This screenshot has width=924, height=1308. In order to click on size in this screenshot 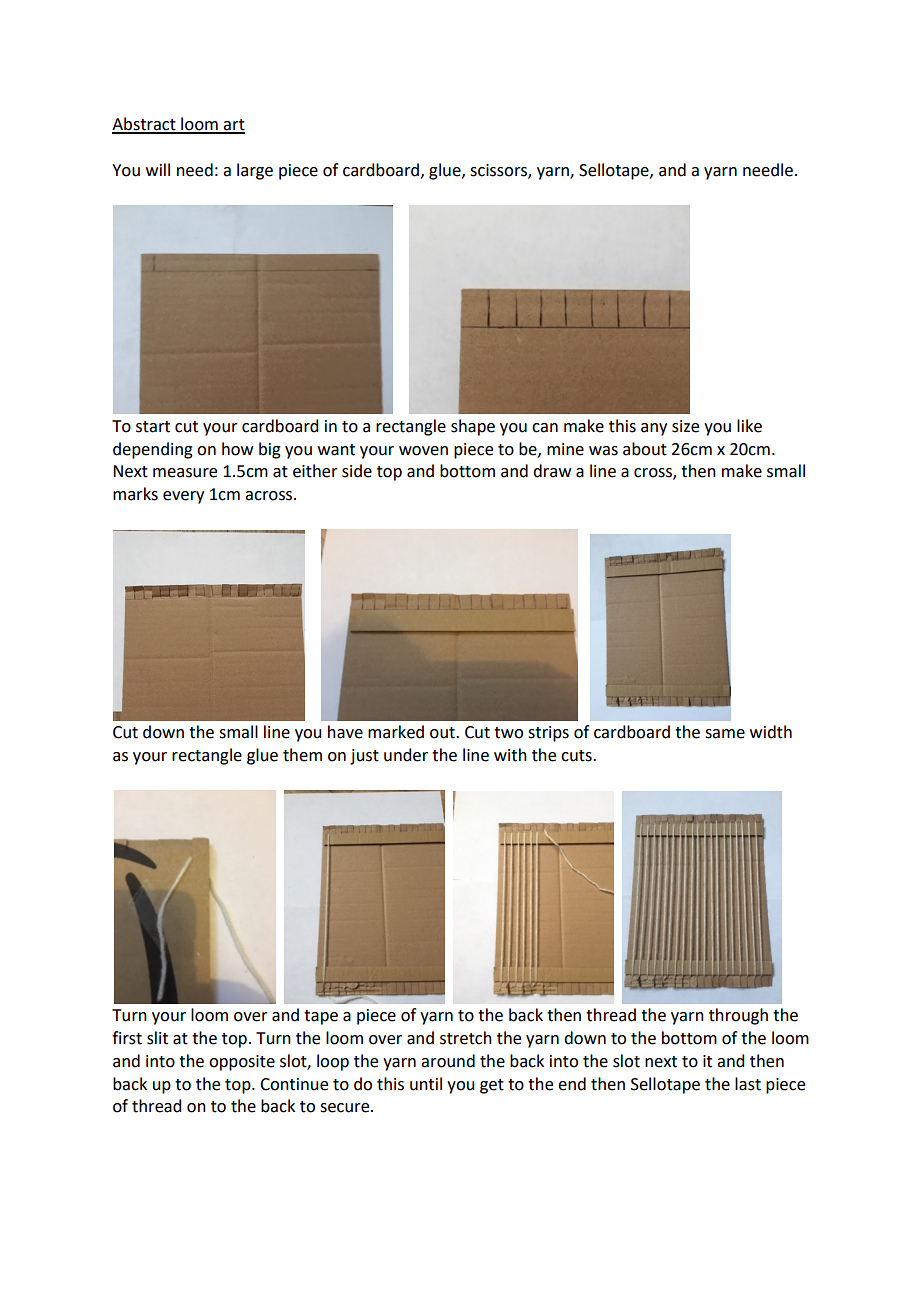, I will do `click(685, 426)`.
